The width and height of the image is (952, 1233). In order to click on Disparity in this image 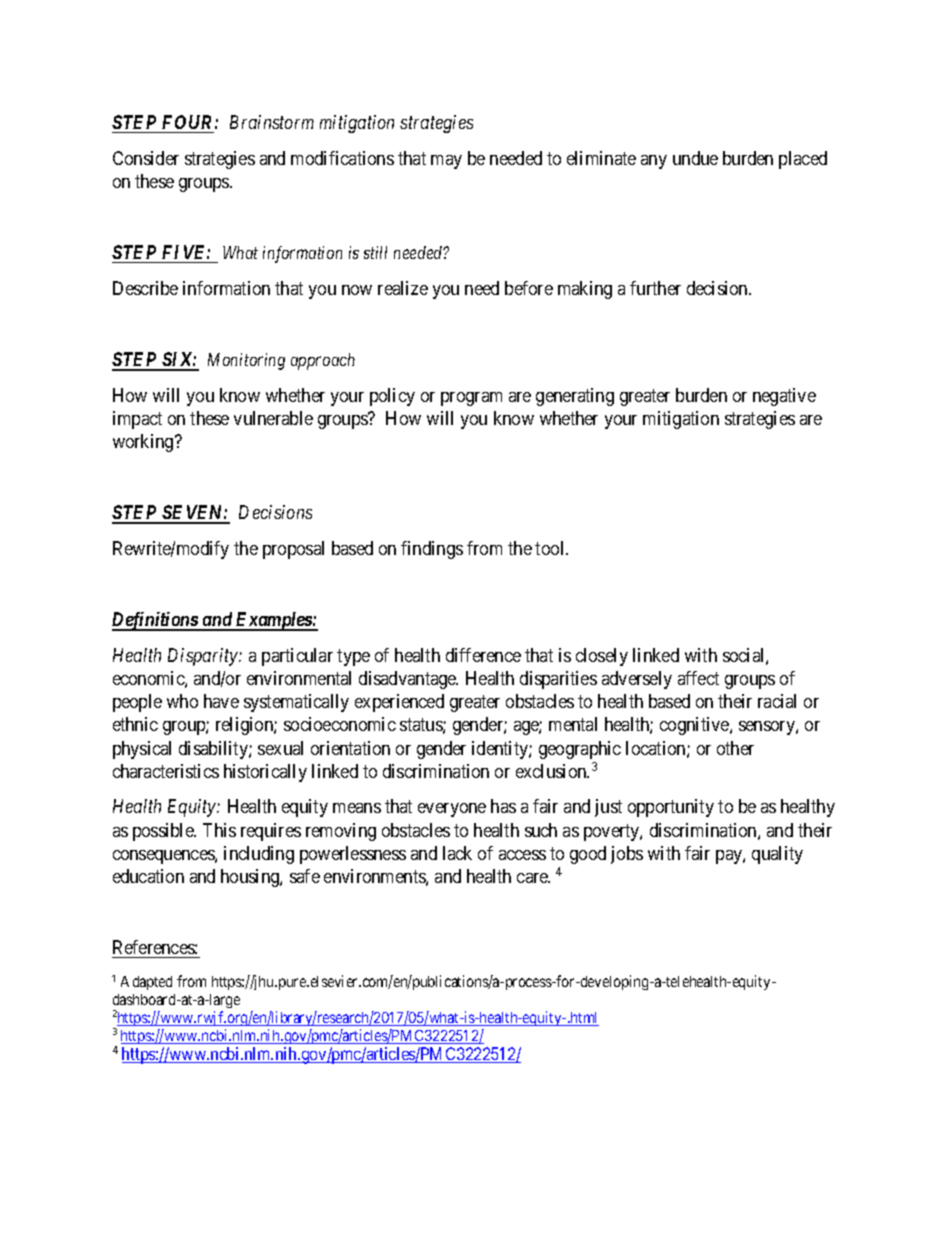, I will do `click(204, 657)`.
